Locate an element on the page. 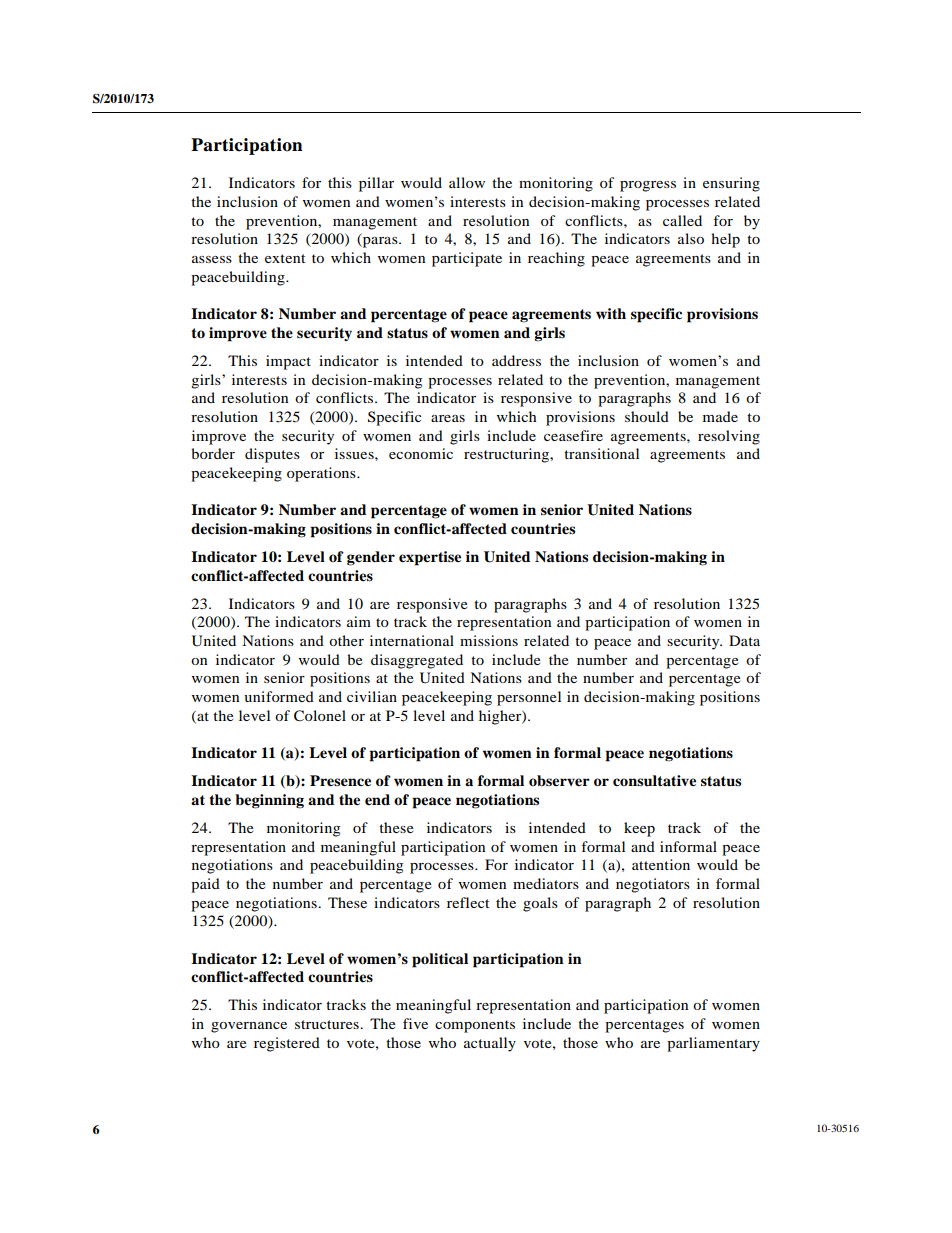 This document has height=1233, width=952. extent is located at coordinates (285, 258).
